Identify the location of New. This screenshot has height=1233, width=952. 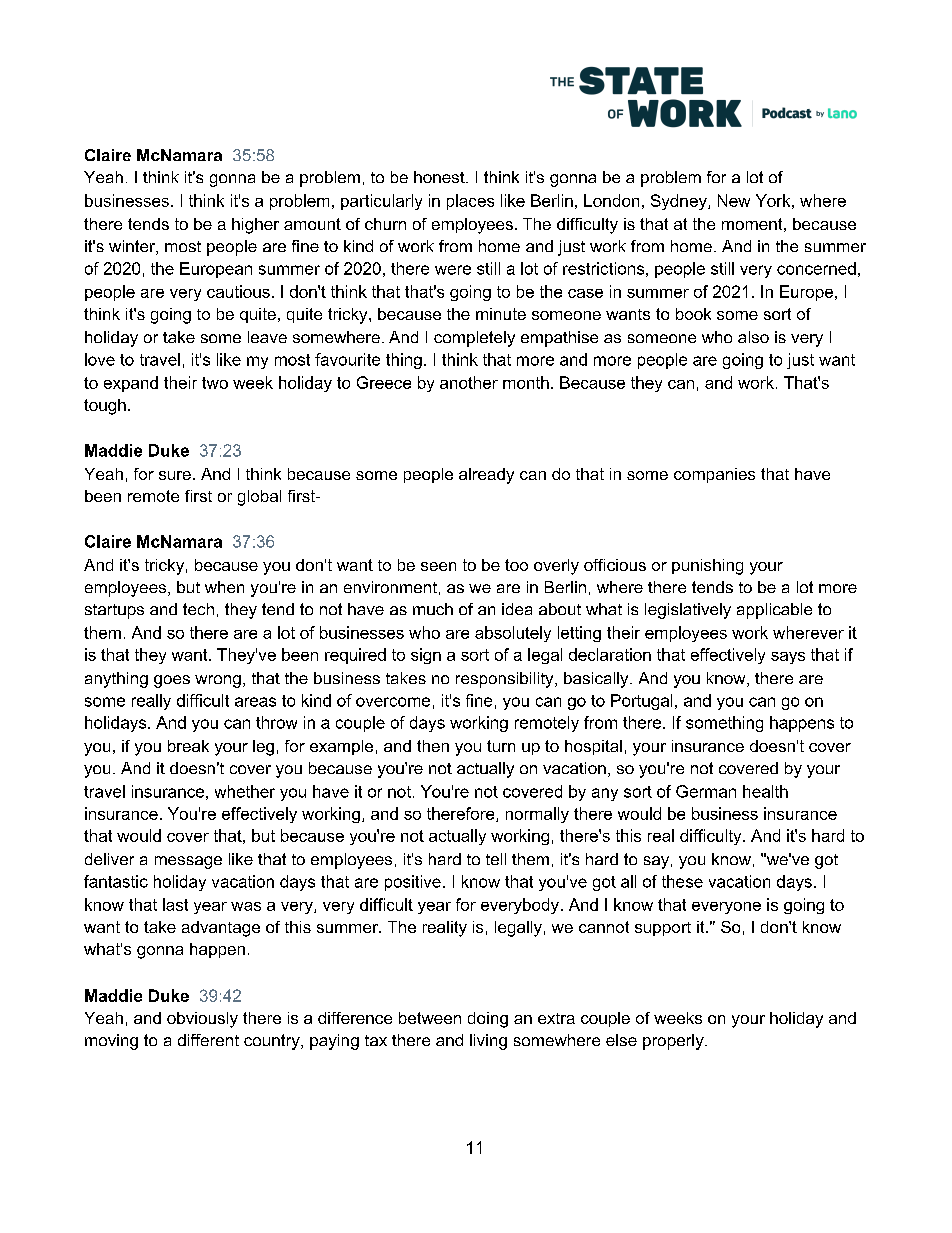
(734, 200).
